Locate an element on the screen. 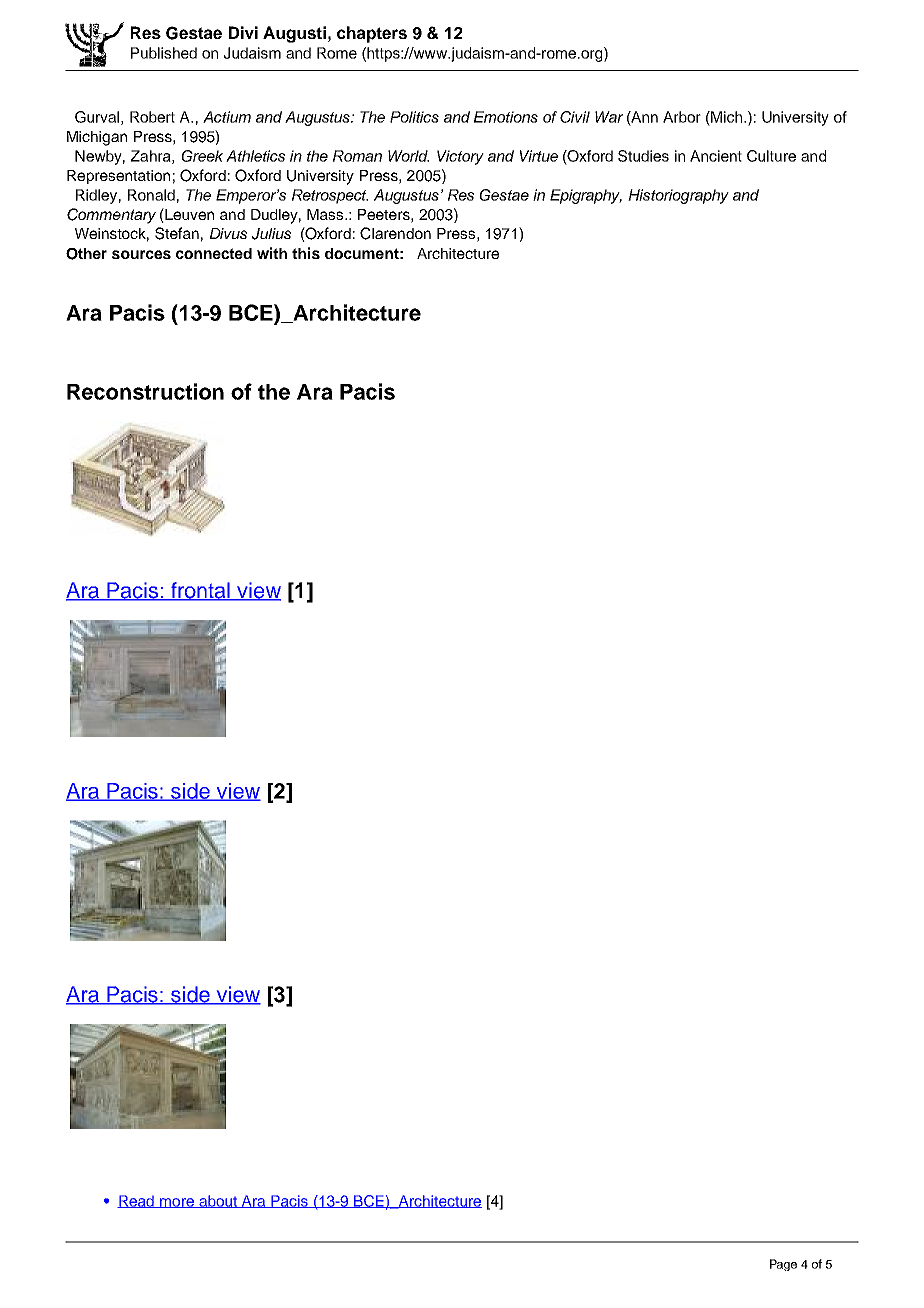 The height and width of the screenshot is (1308, 924). Historiography is located at coordinates (678, 196).
